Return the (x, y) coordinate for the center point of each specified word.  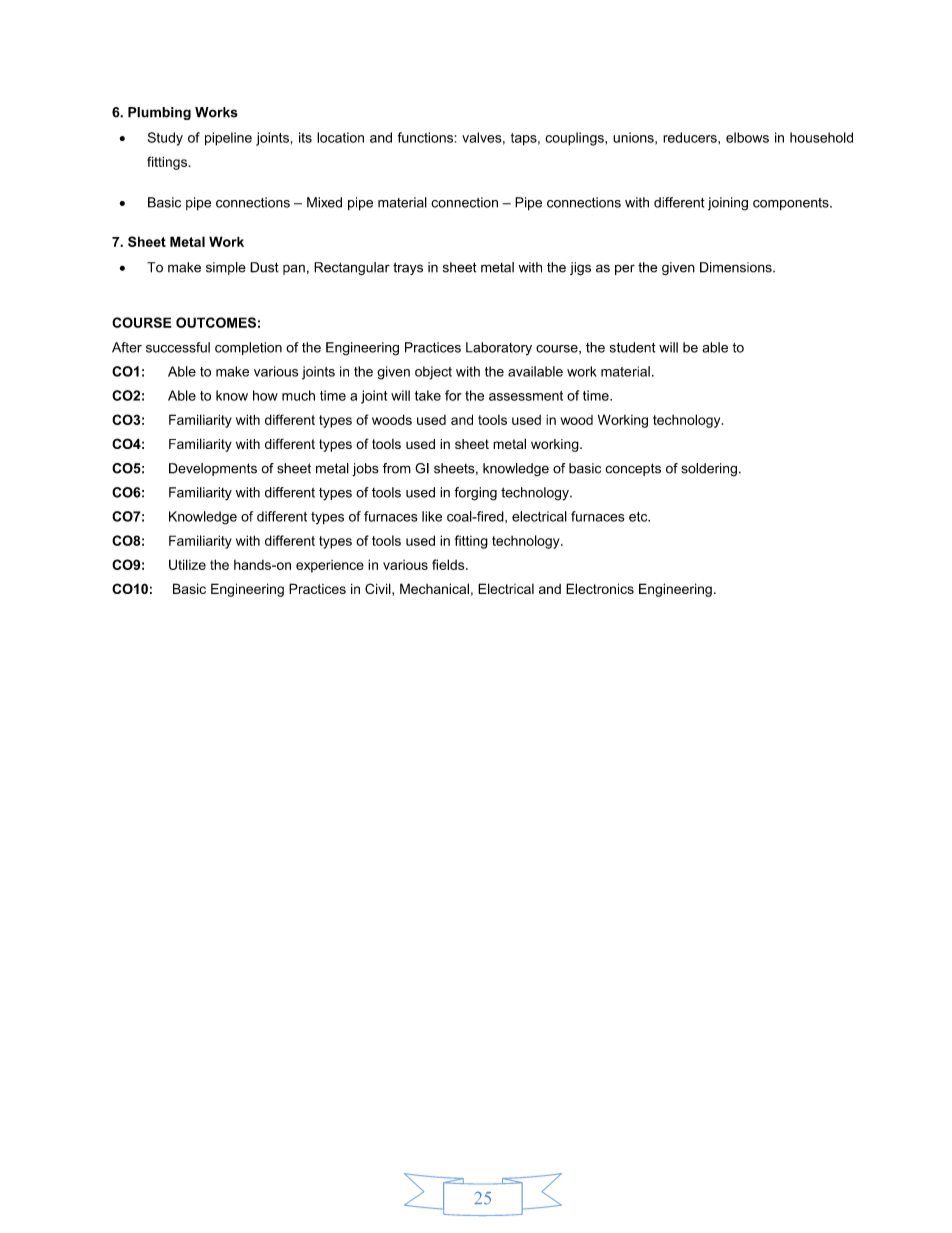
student (633, 347)
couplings (575, 139)
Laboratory (499, 349)
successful (178, 347)
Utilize (187, 564)
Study (165, 139)
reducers (691, 137)
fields (449, 564)
